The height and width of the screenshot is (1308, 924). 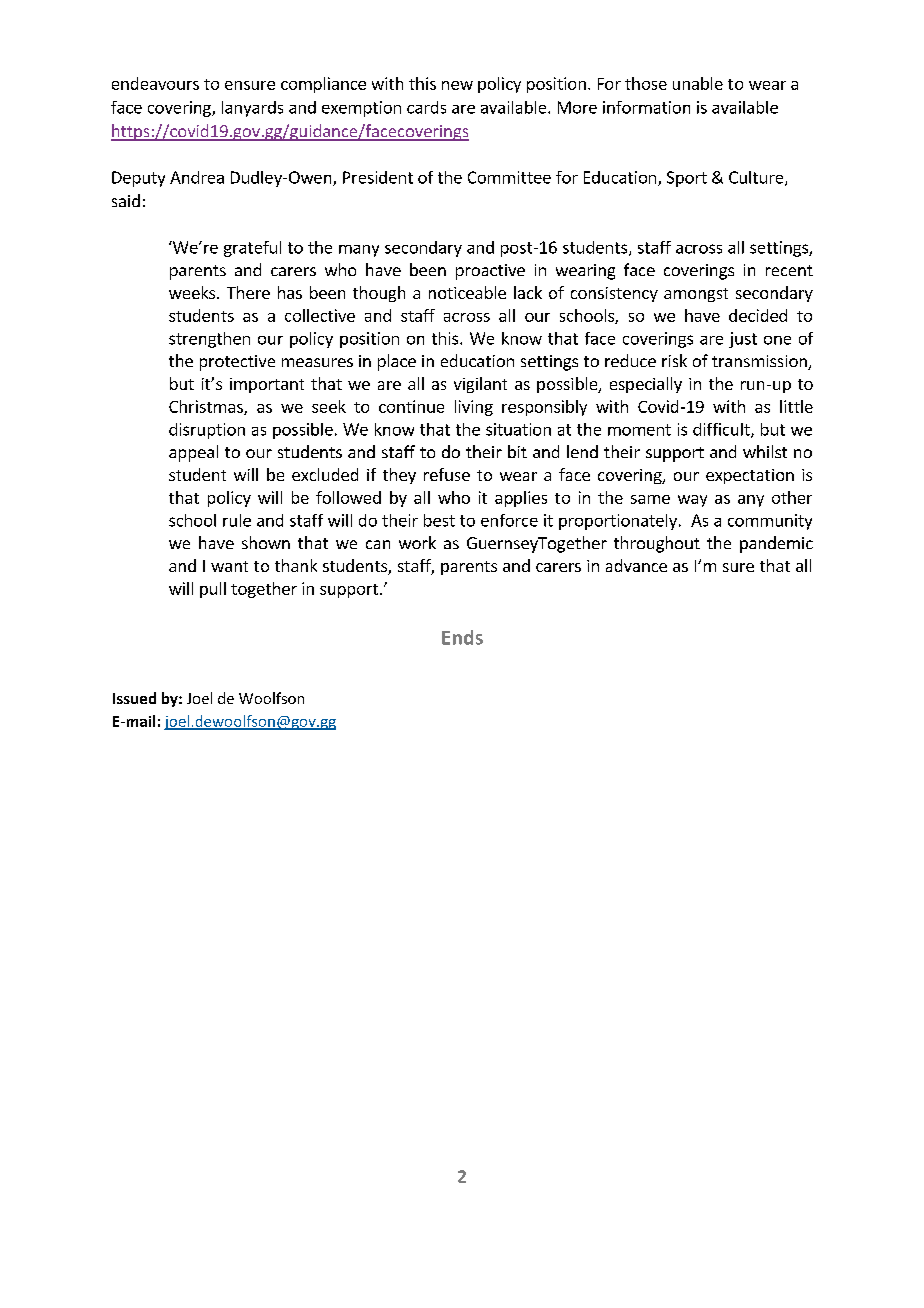 I want to click on new, so click(x=457, y=85).
